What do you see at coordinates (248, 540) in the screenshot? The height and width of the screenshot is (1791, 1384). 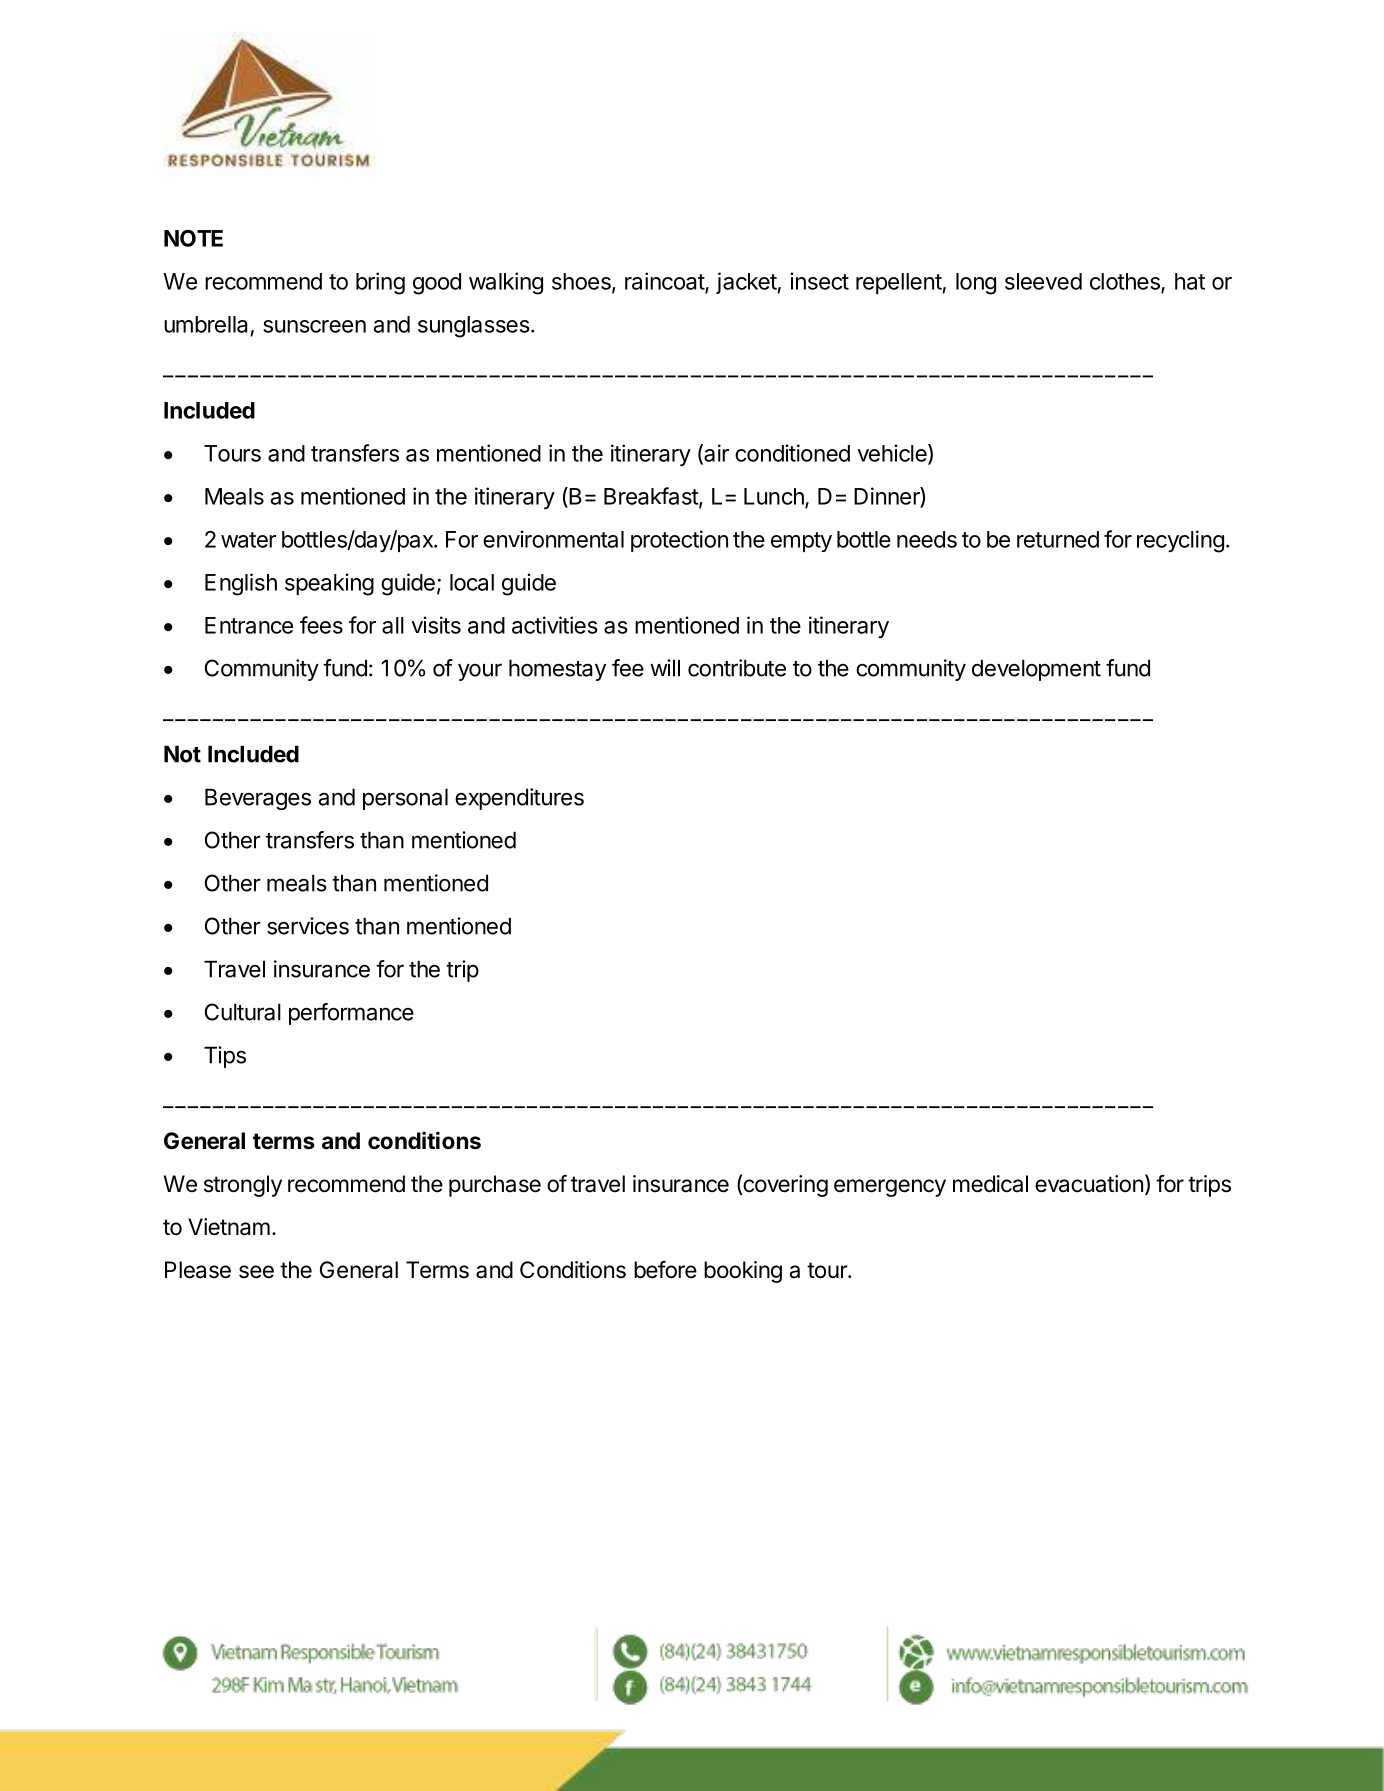 I see `water` at bounding box center [248, 540].
